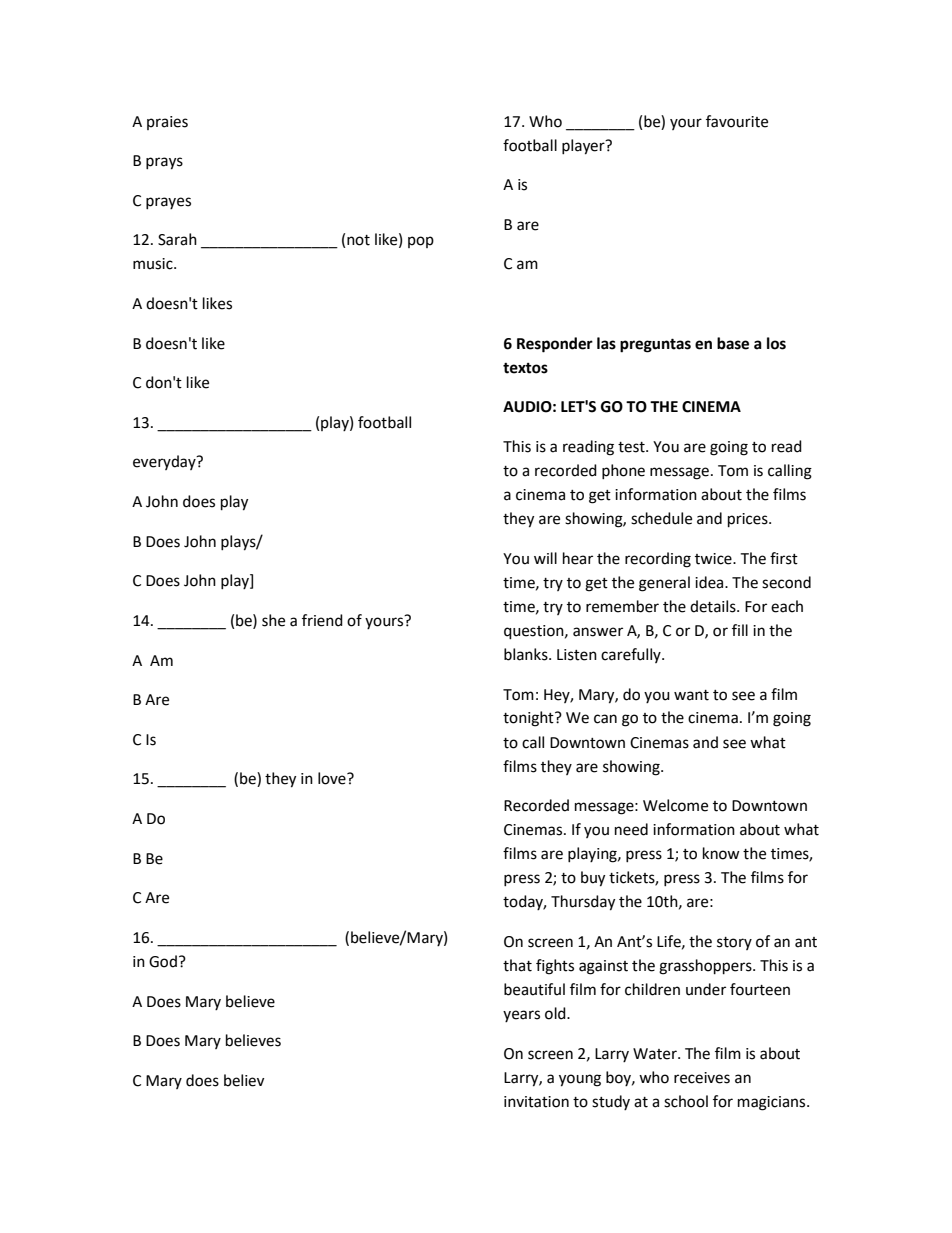 The height and width of the screenshot is (1233, 952). Describe the element at coordinates (421, 242) in the screenshot. I see `pop` at that location.
